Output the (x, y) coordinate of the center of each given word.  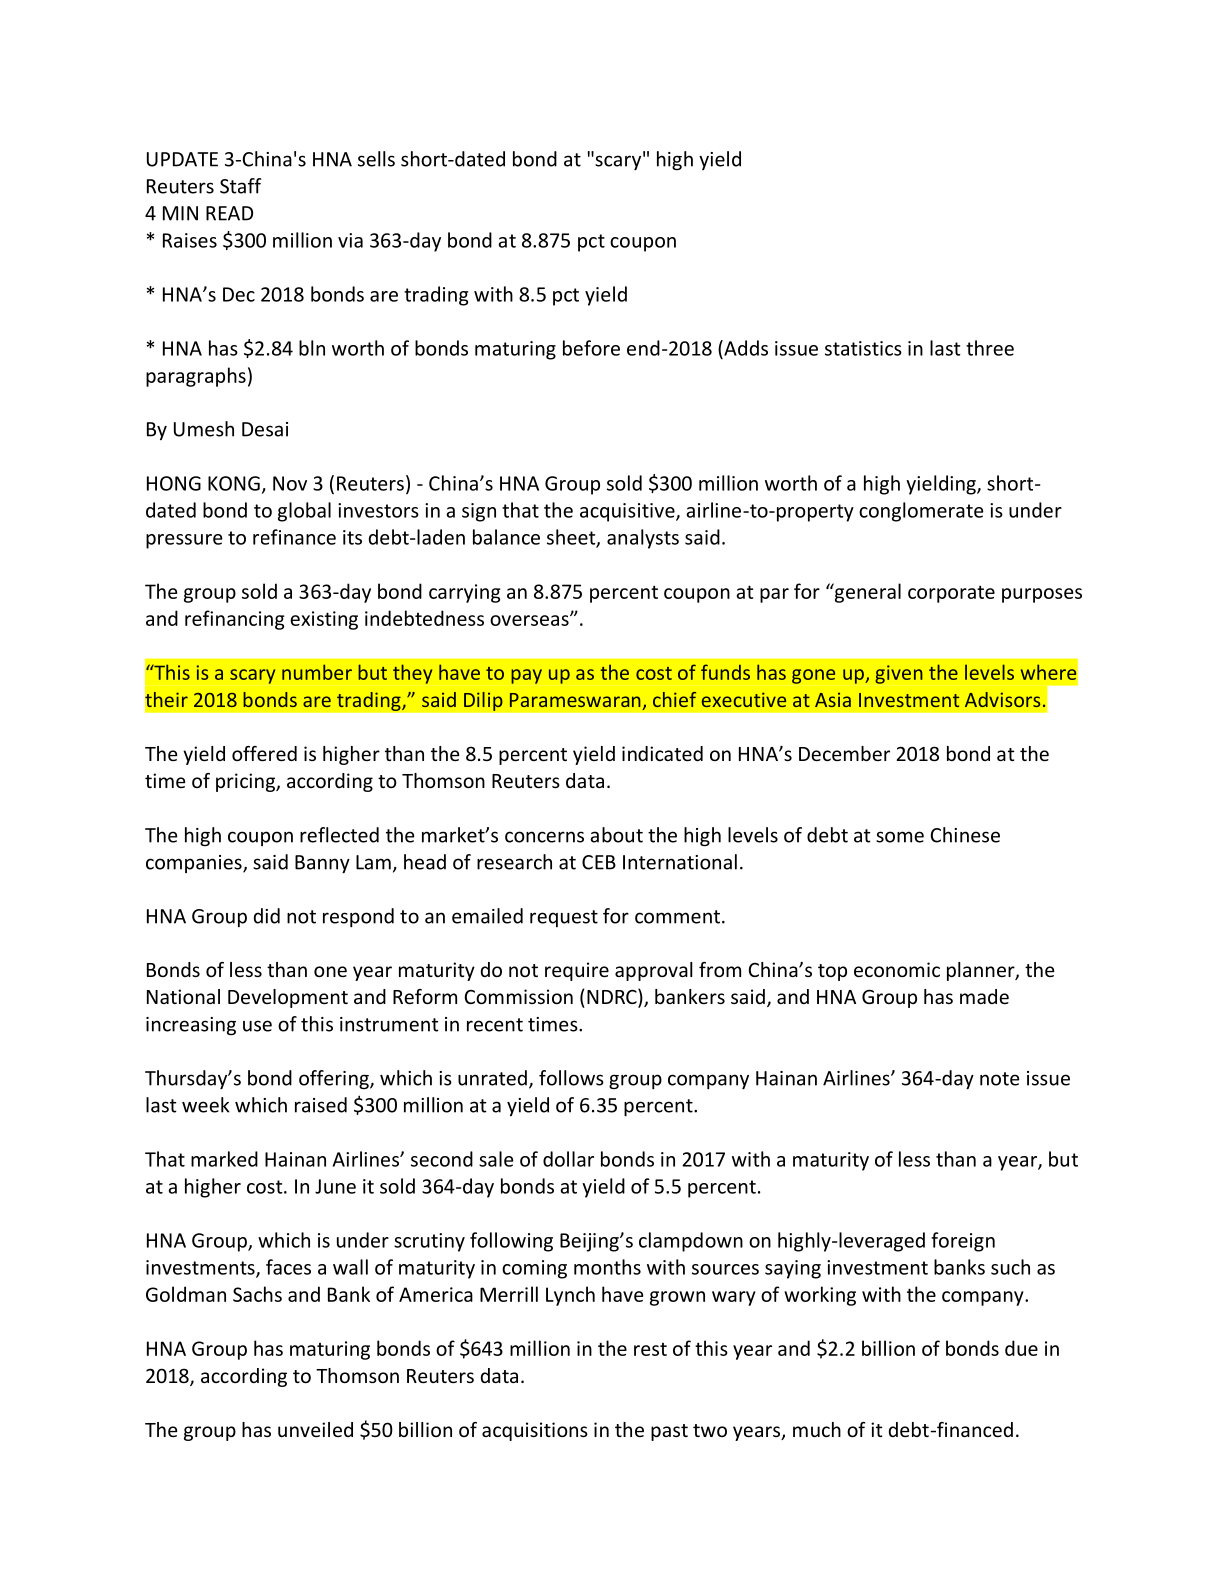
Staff (241, 186)
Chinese (965, 835)
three (990, 348)
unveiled (315, 1429)
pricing (246, 782)
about (616, 835)
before (591, 348)
